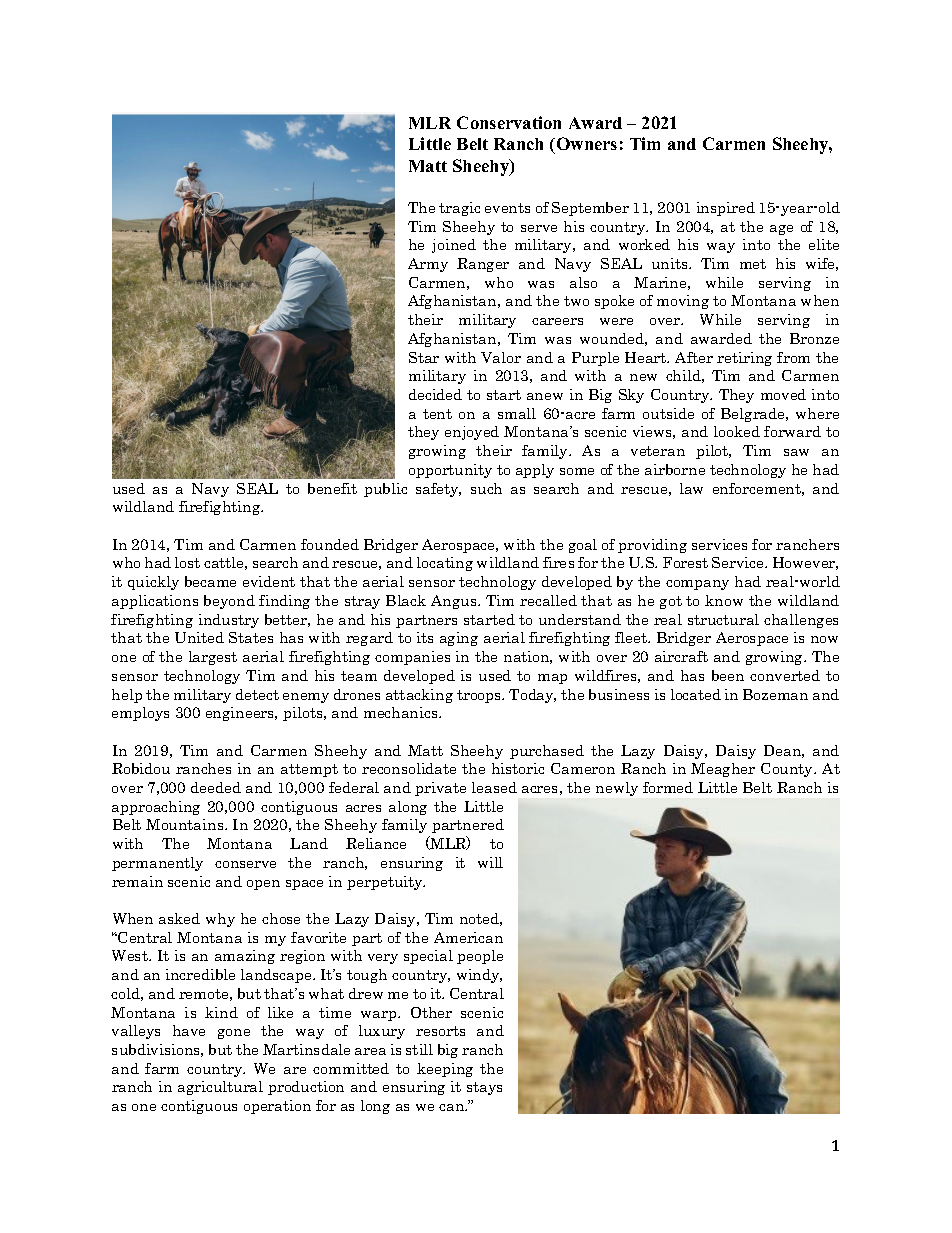 The height and width of the document is (1233, 952). I want to click on agricultural, so click(220, 1088).
